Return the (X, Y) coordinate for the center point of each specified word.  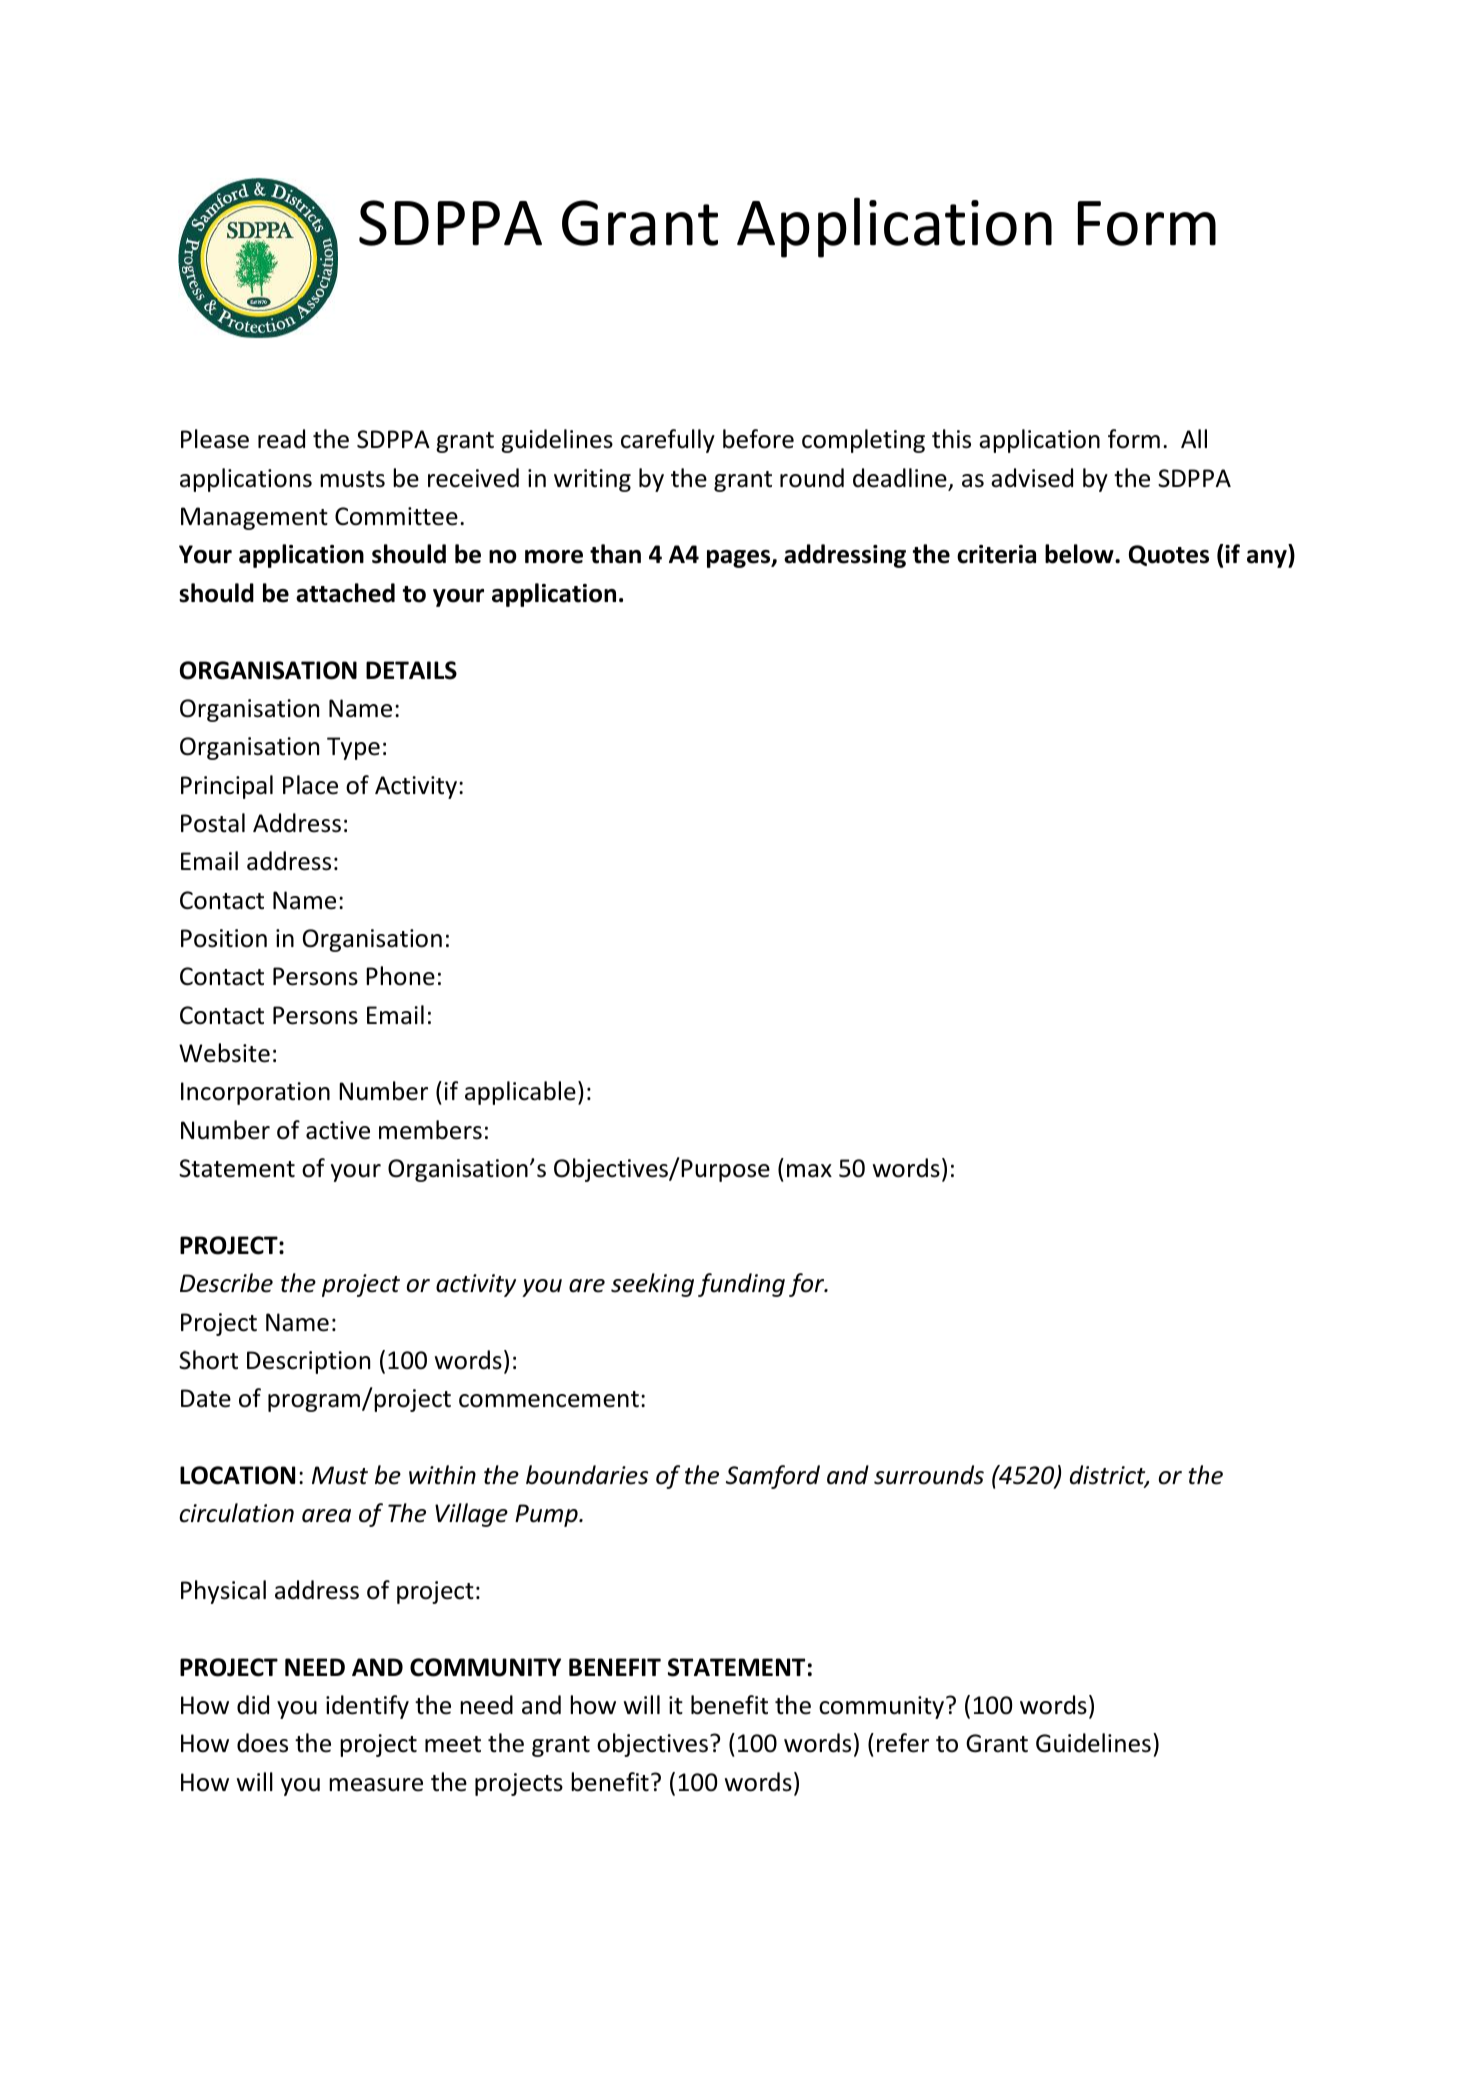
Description (308, 1362)
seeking (652, 1285)
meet (453, 1744)
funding (741, 1285)
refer (903, 1743)
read (281, 439)
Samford (773, 1477)
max (809, 1171)
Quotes (1169, 555)
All (1194, 438)
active (338, 1130)
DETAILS (411, 670)
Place (310, 785)
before (758, 439)
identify (367, 1707)
